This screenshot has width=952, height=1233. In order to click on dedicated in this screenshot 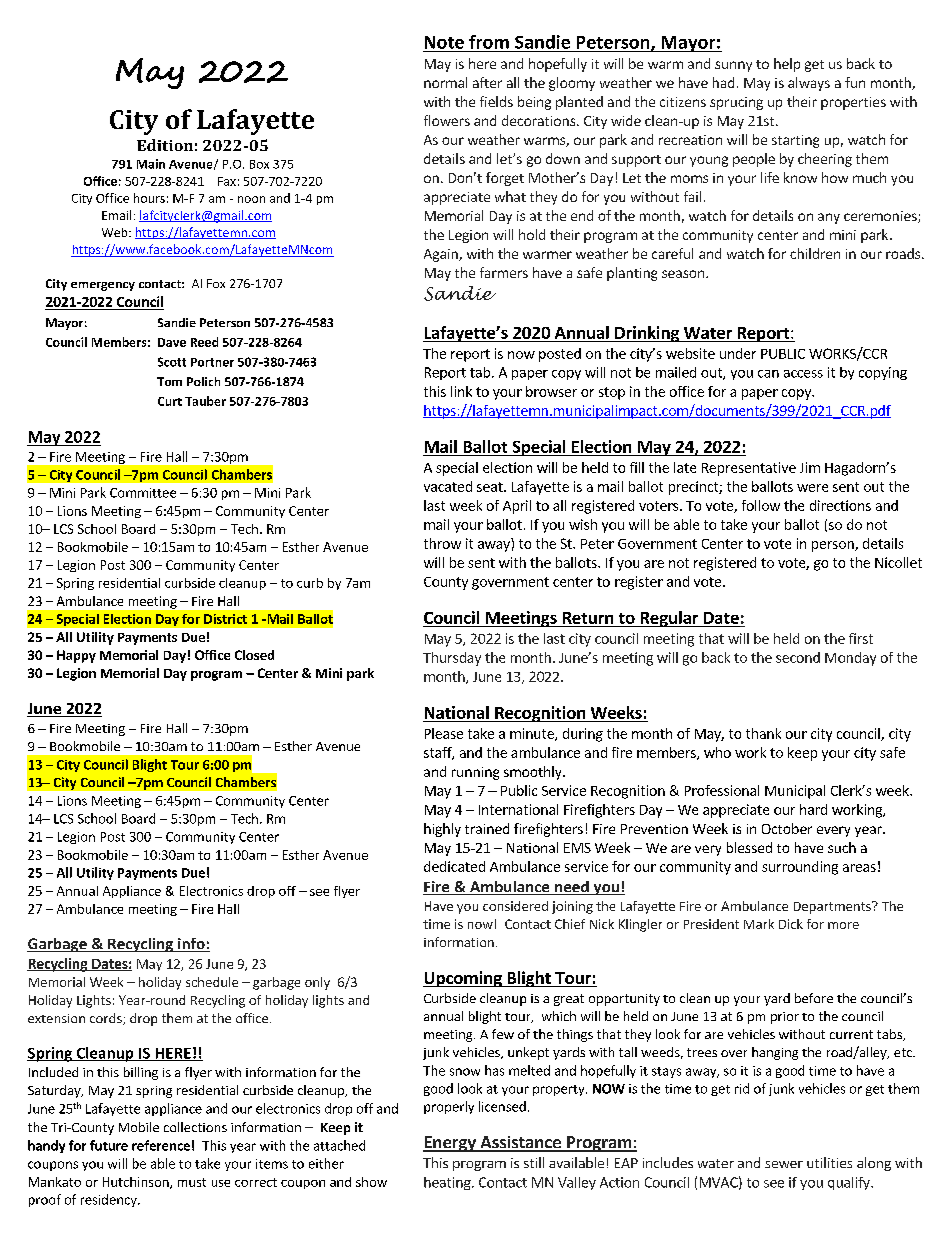, I will do `click(454, 866)`.
